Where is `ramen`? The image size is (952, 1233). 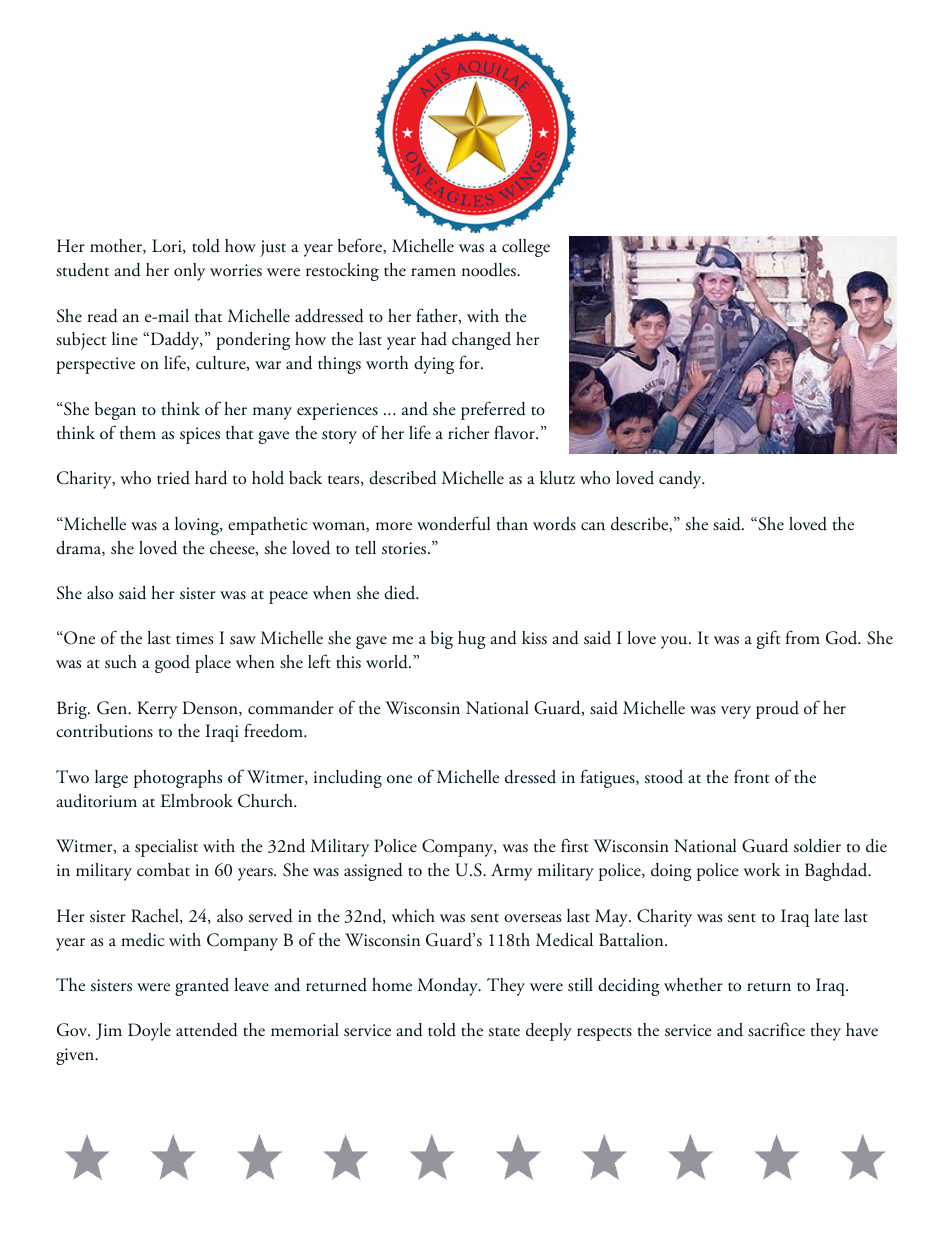 ramen is located at coordinates (433, 272).
